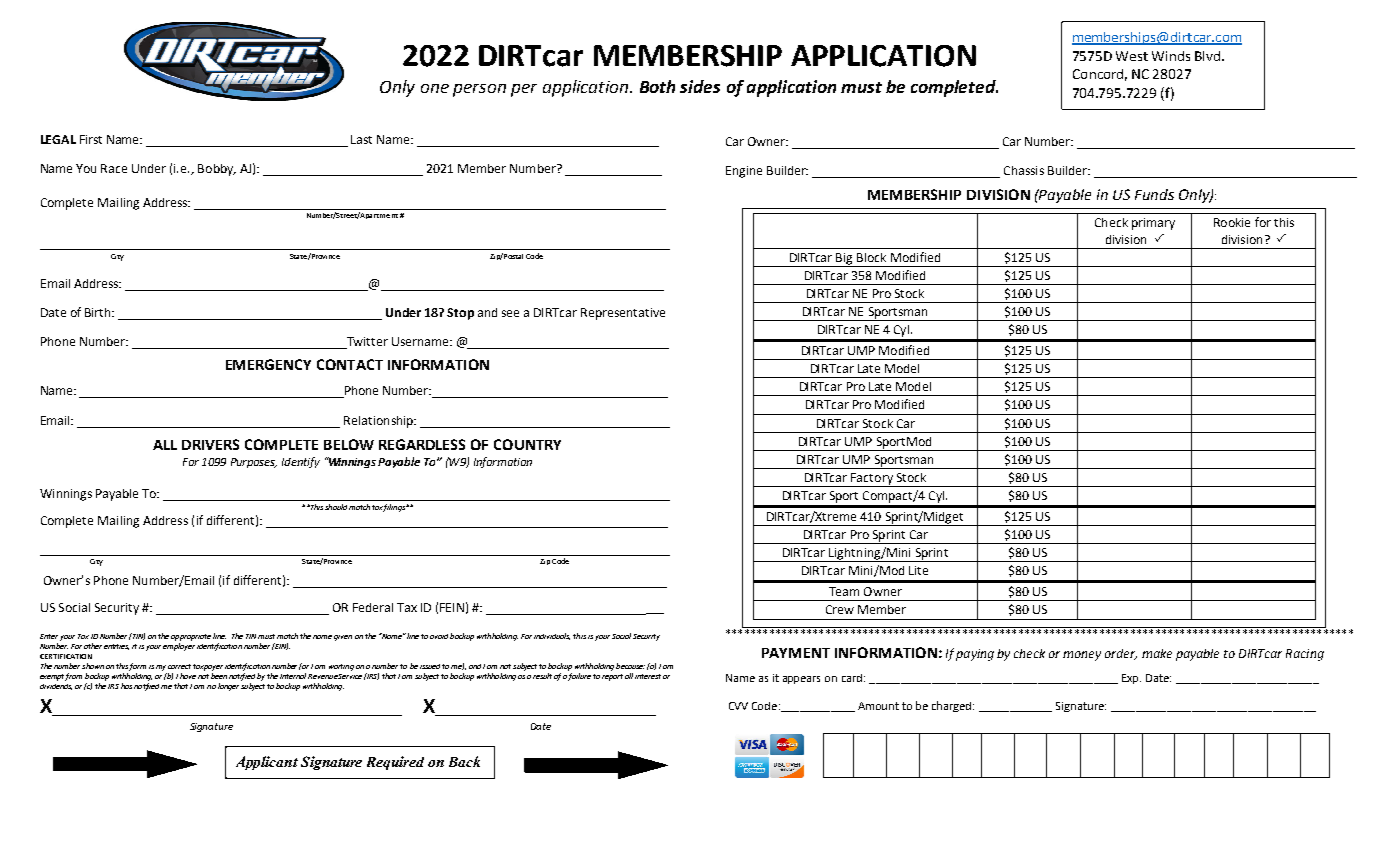 Image resolution: width=1400 pixels, height=850 pixels. What do you see at coordinates (267, 763) in the image?
I see `Applicant` at bounding box center [267, 763].
